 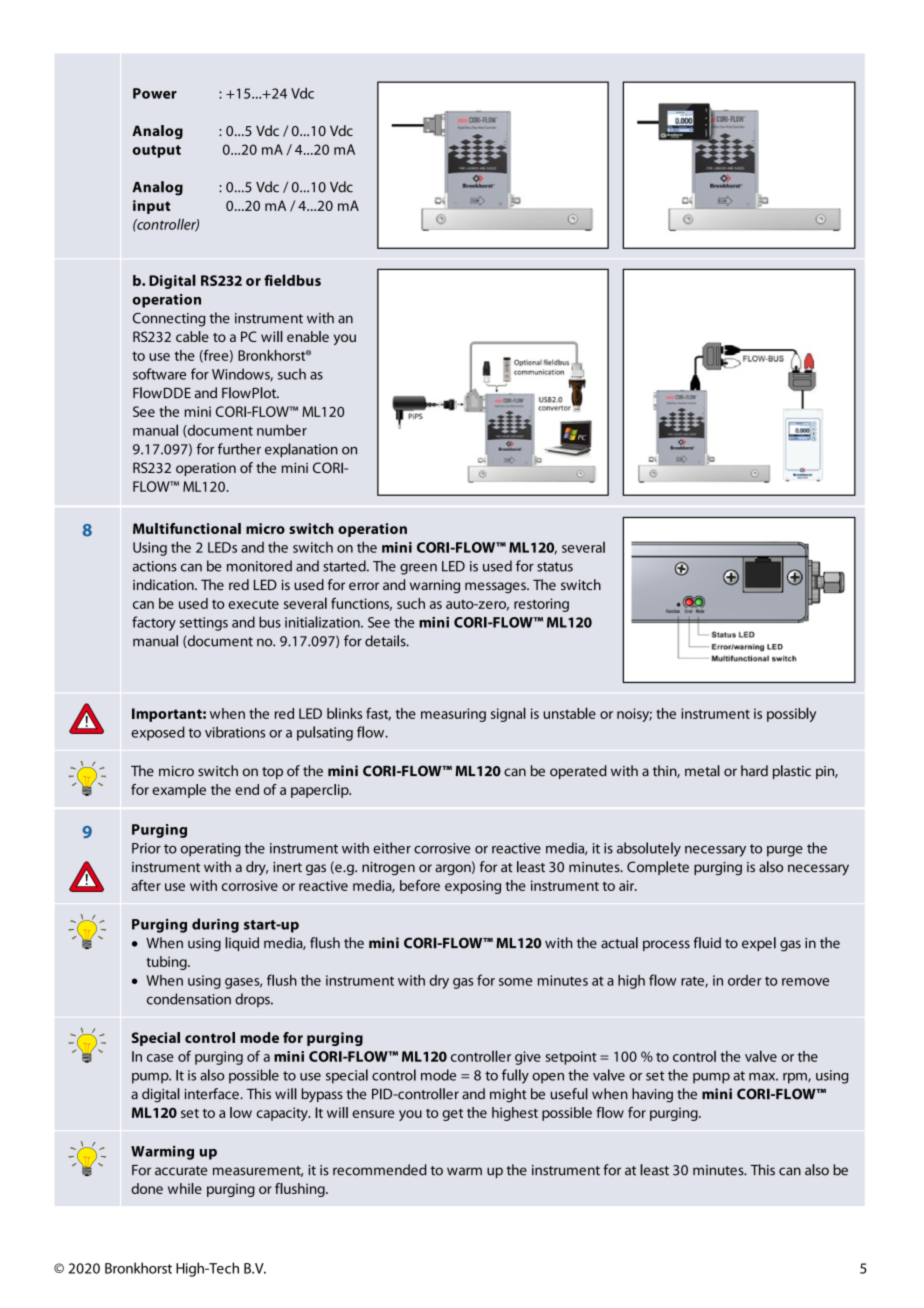 What do you see at coordinates (541, 605) in the screenshot?
I see `restoring` at bounding box center [541, 605].
